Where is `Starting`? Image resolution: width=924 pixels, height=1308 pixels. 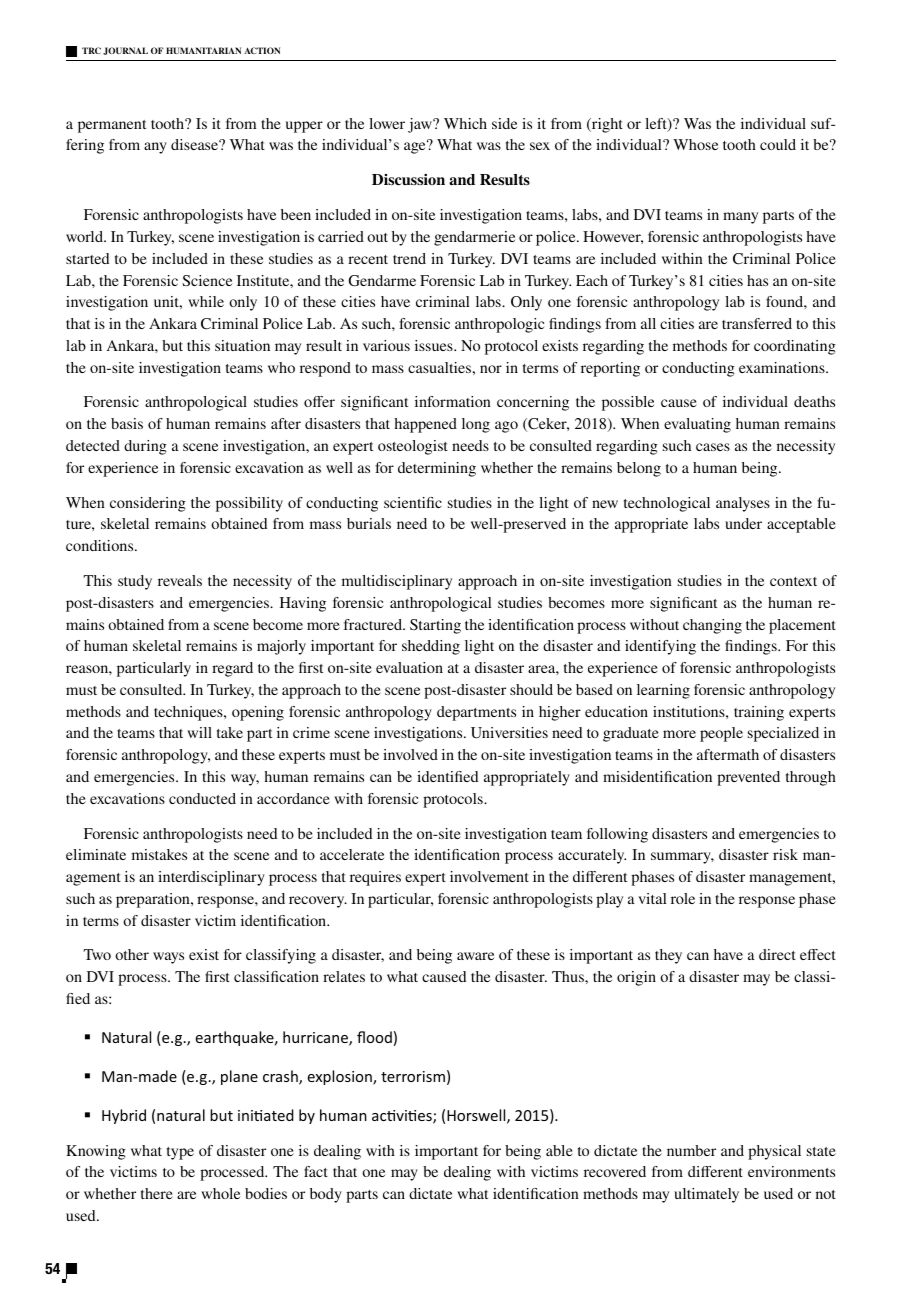 Starting is located at coordinates (435, 626).
